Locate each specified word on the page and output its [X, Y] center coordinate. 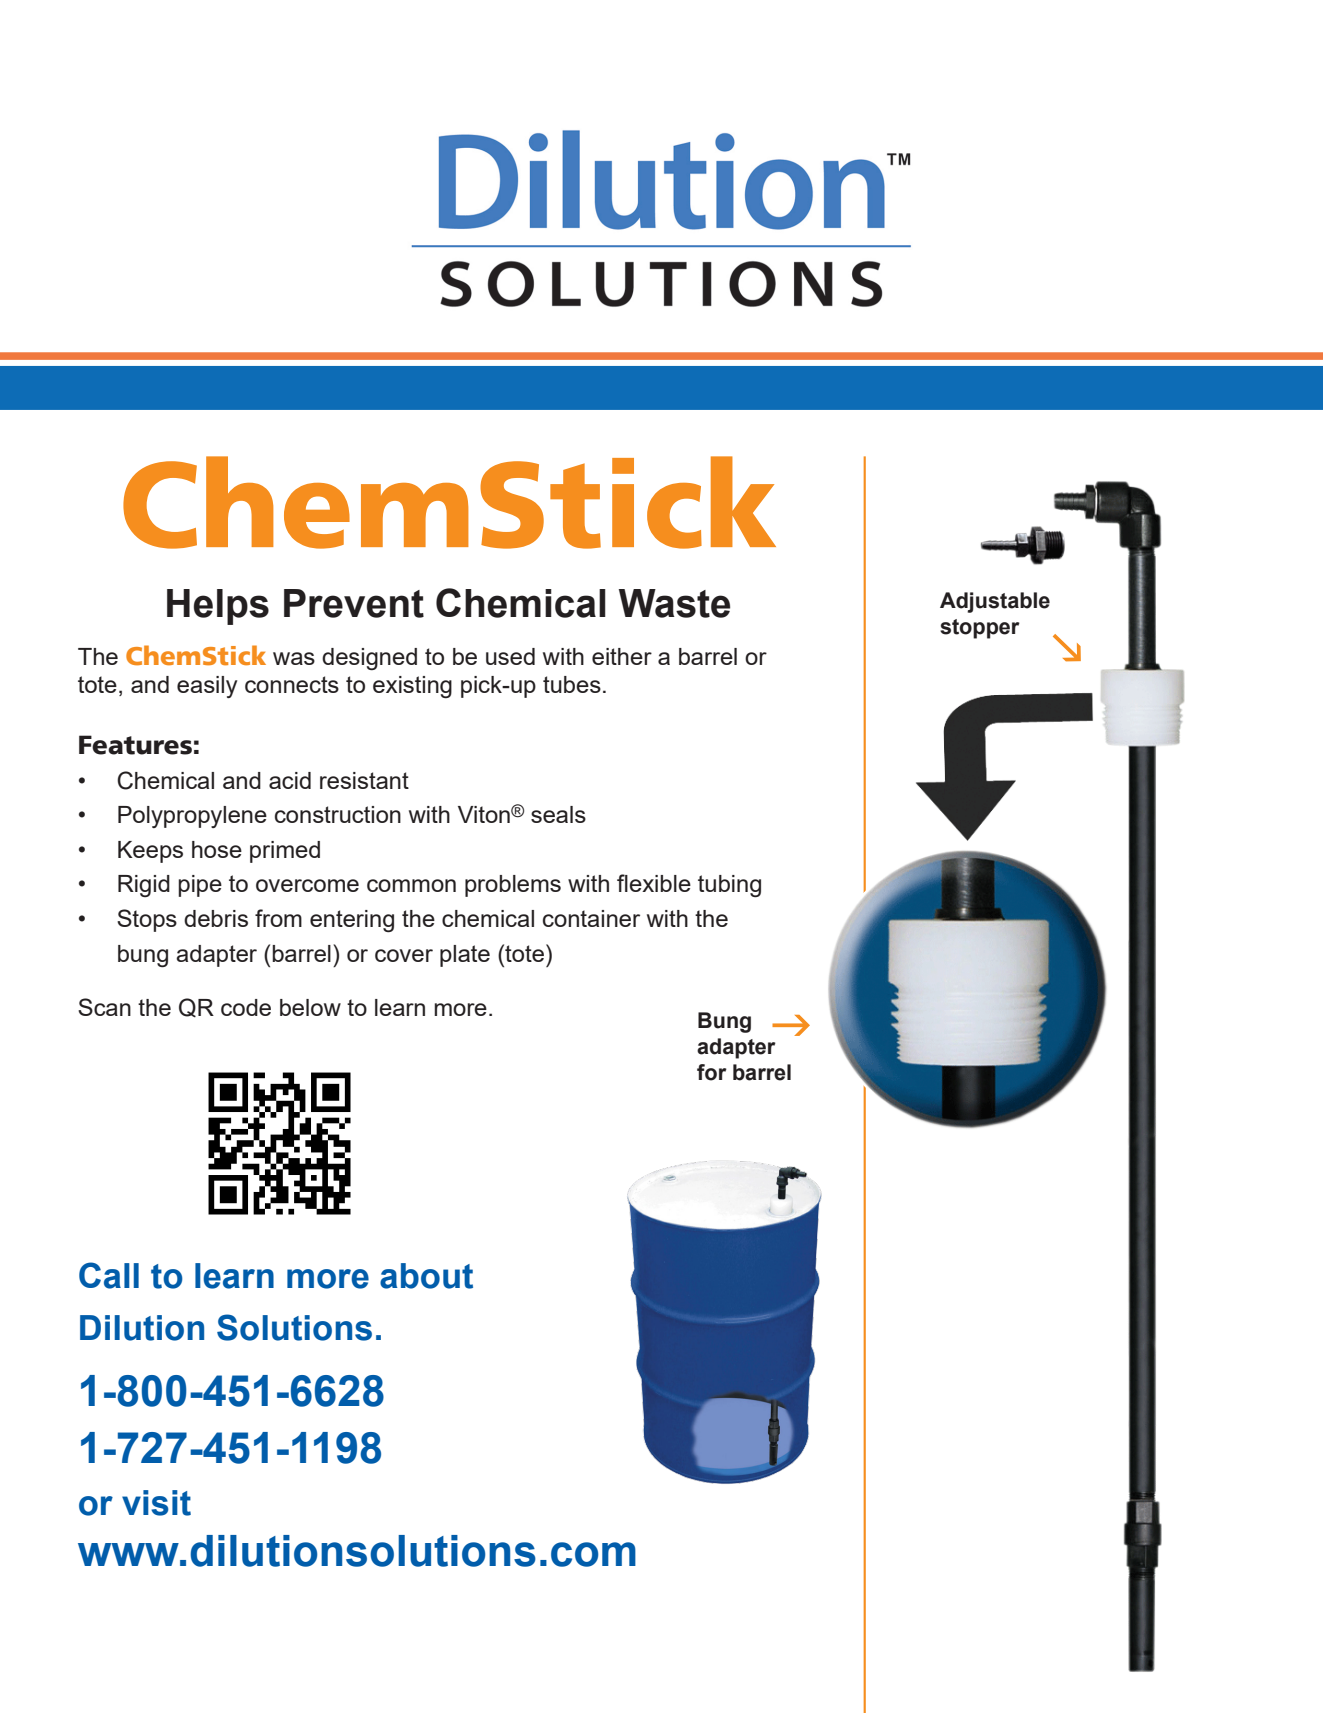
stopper [980, 629]
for [712, 1072]
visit [156, 1503]
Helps [218, 607]
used [510, 656]
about [426, 1276]
